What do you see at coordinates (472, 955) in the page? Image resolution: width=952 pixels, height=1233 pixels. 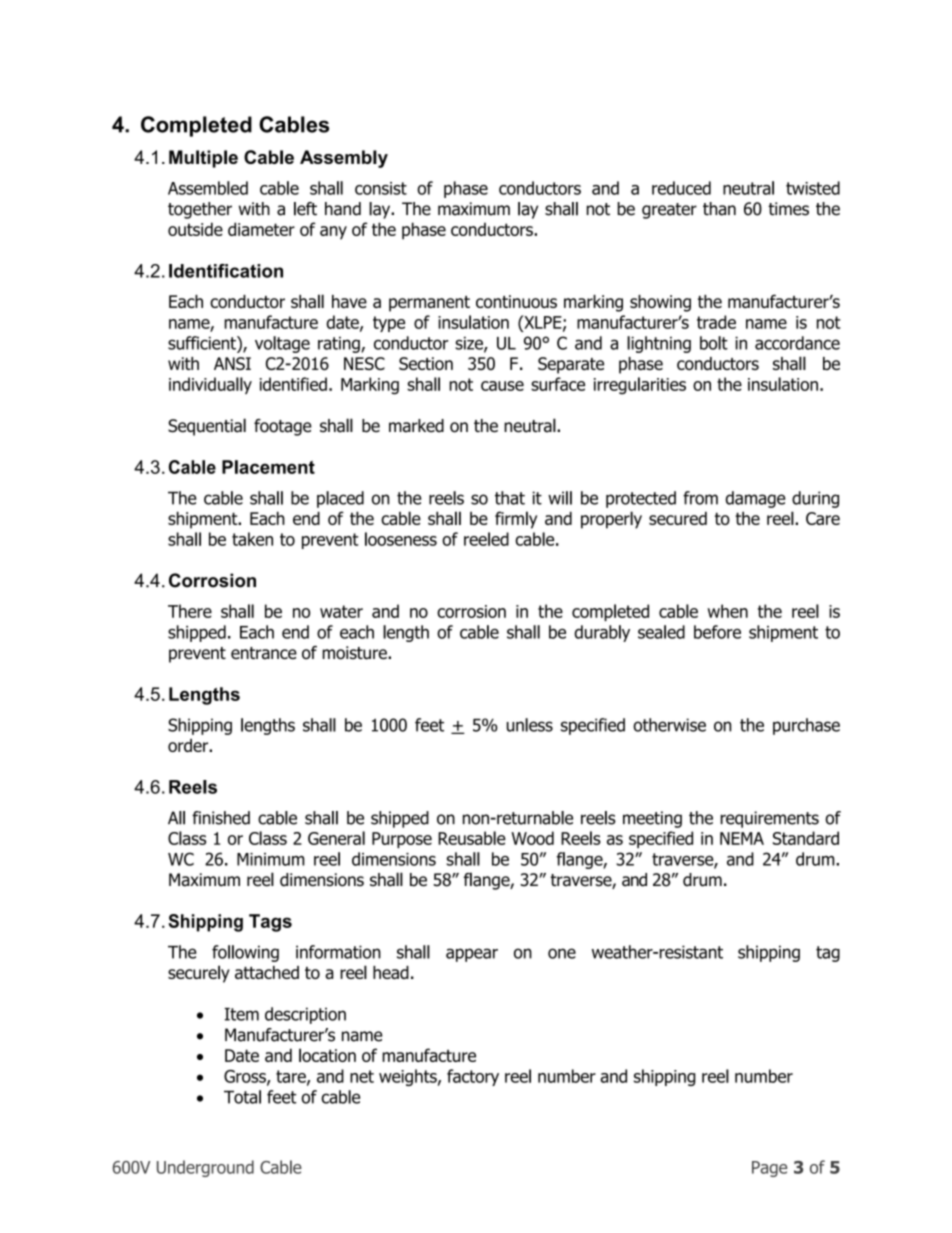 I see `appear` at bounding box center [472, 955].
